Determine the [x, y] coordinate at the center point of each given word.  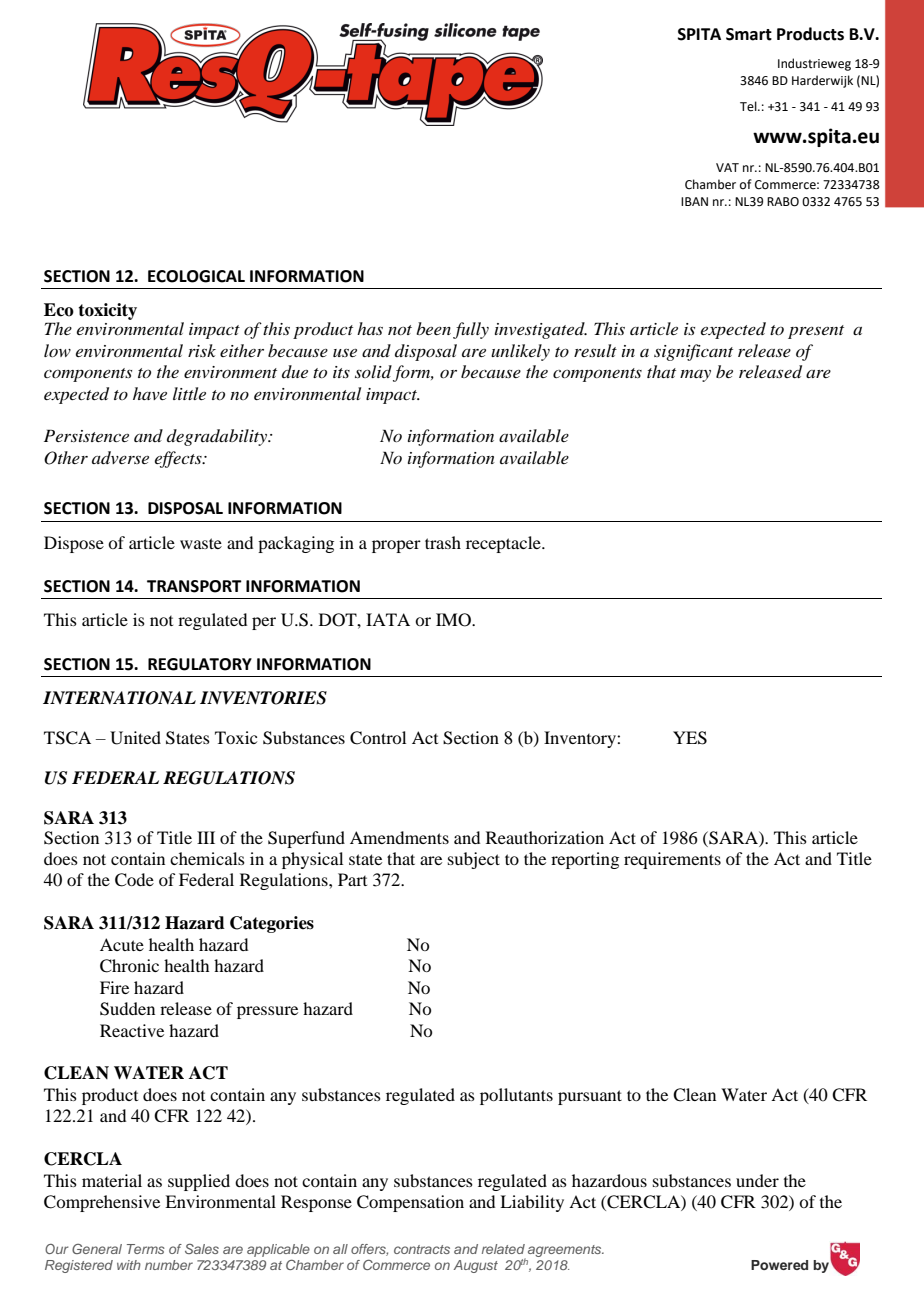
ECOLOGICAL [196, 276]
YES [690, 738]
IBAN [694, 201]
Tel [749, 106]
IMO [454, 620]
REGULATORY [200, 664]
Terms [146, 1249]
